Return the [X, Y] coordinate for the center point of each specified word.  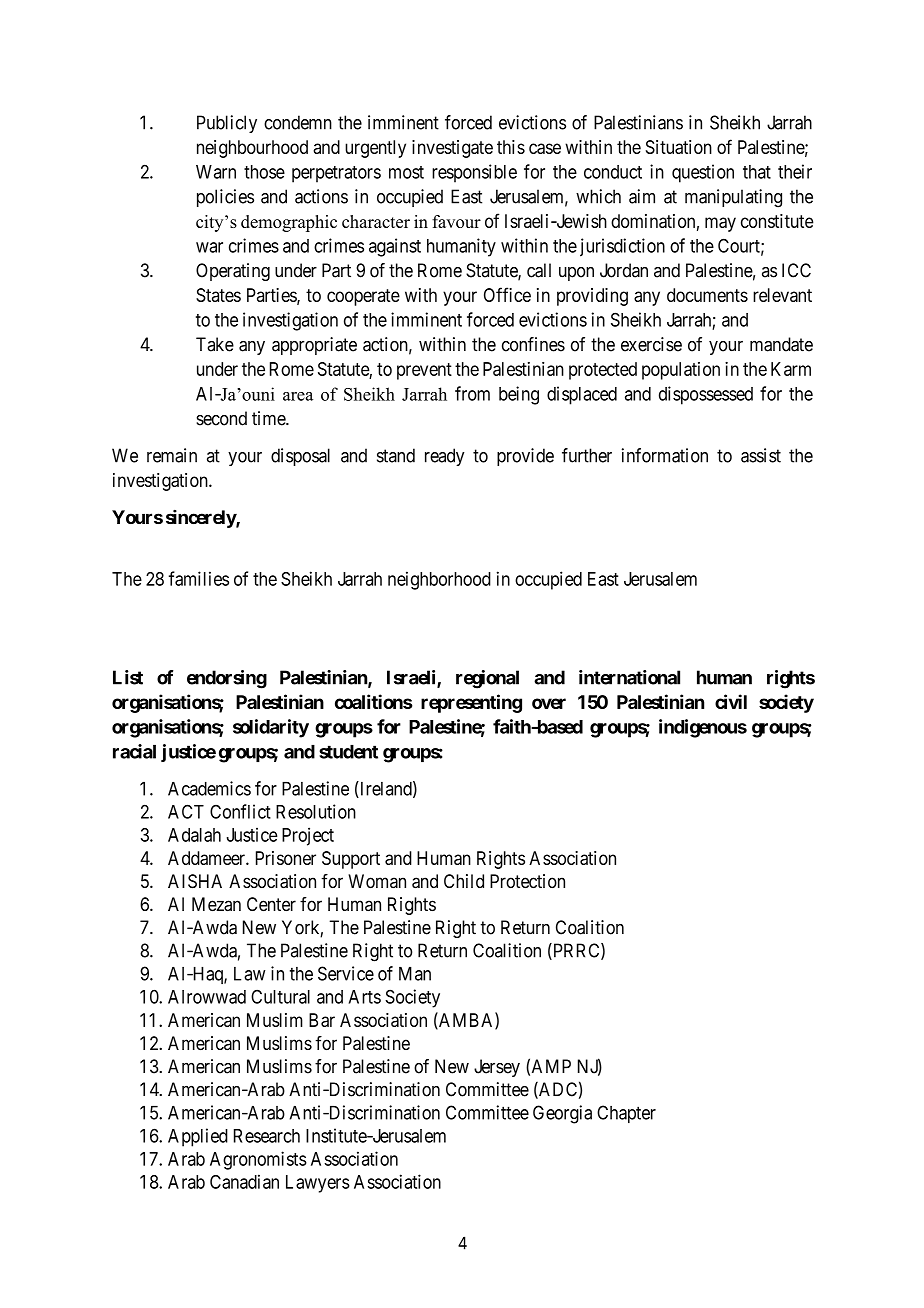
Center [271, 904]
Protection [527, 881]
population [681, 371]
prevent [424, 371]
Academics [209, 788]
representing [471, 703]
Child [464, 881]
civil [731, 701]
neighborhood [439, 580]
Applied [198, 1137]
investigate [452, 149]
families [199, 578]
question [703, 173]
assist [761, 455]
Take [215, 344]
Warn [216, 172]
